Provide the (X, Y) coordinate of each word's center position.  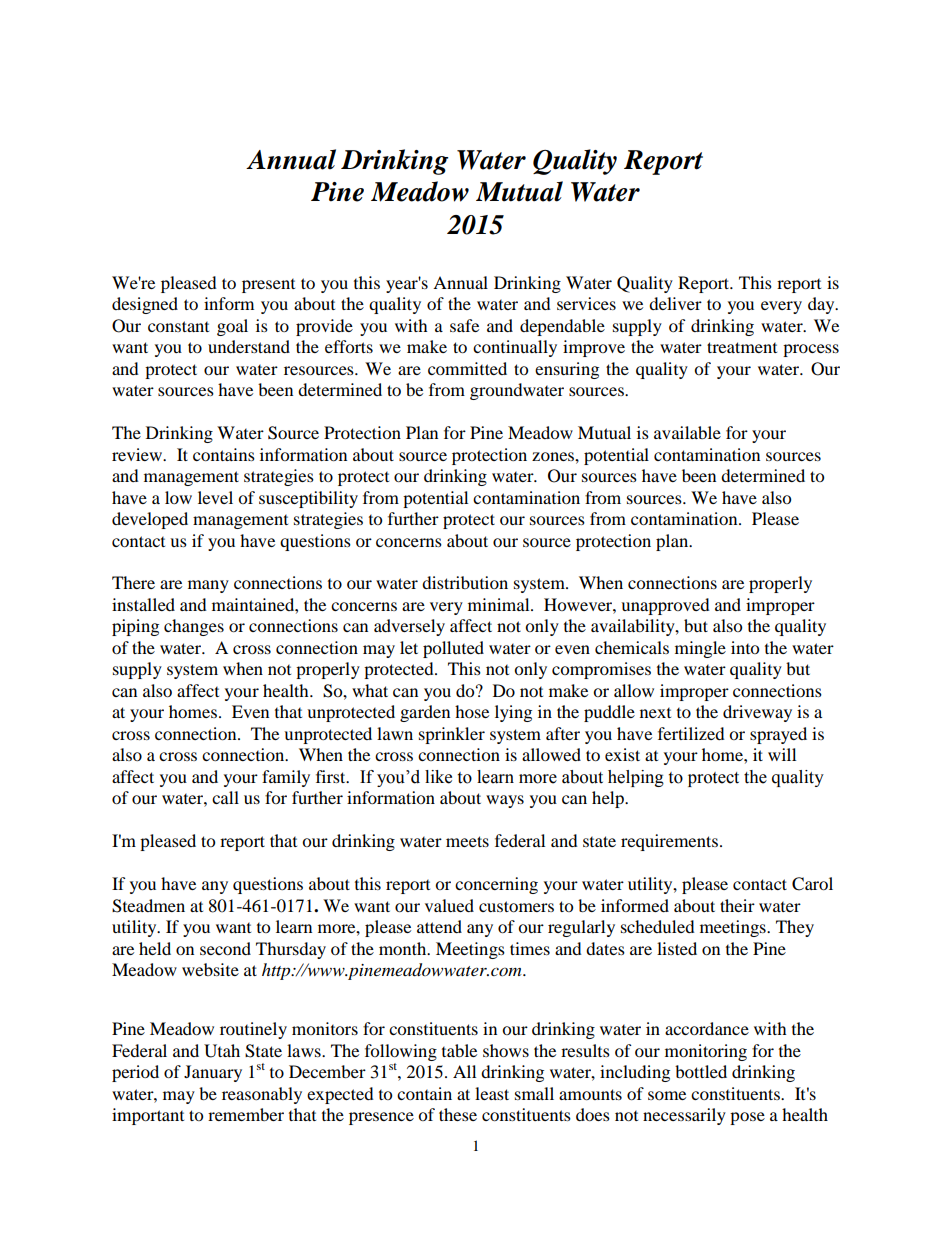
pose (747, 1118)
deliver (675, 303)
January (213, 1073)
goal (232, 327)
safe (464, 325)
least (492, 1093)
